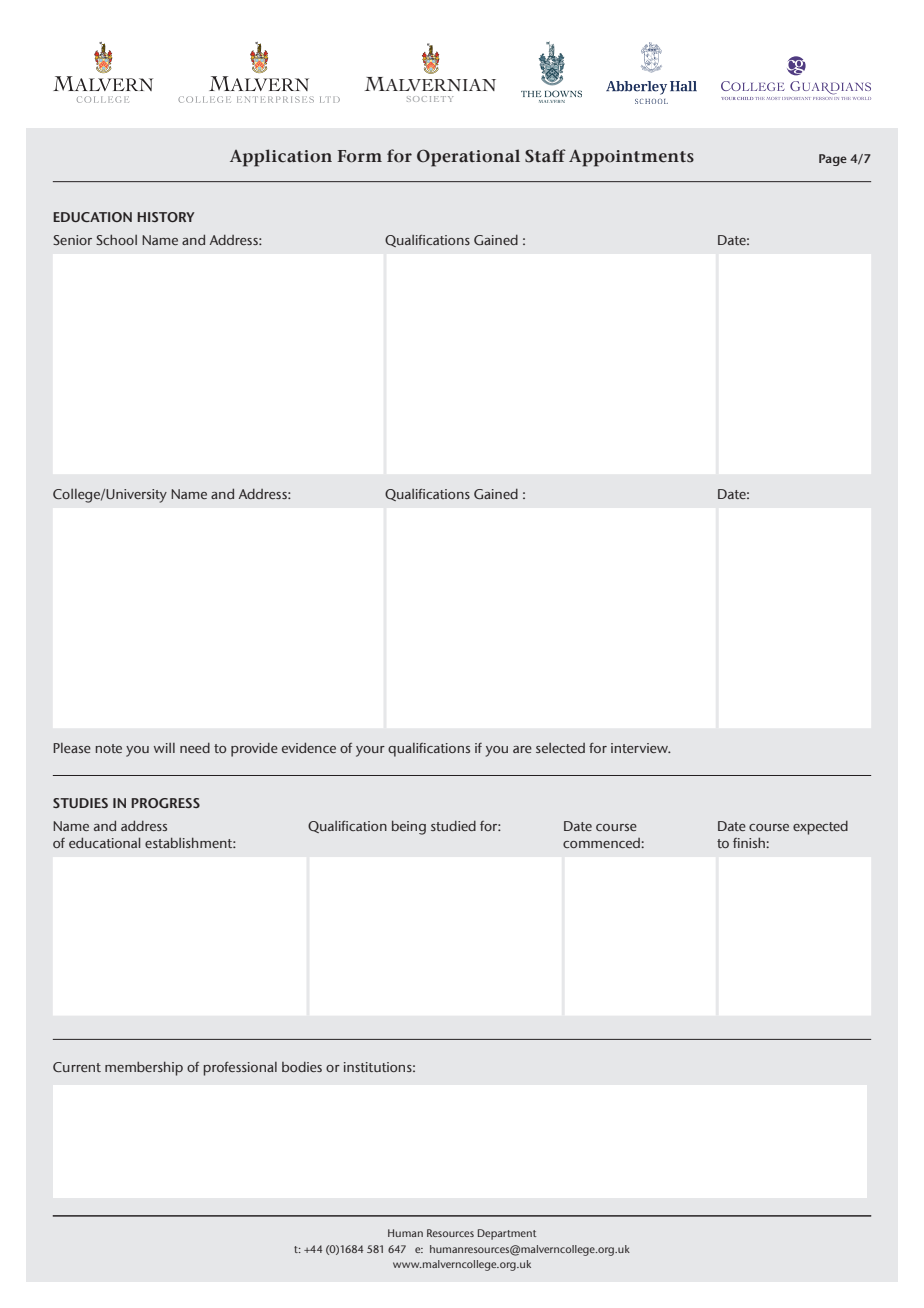  Describe the element at coordinates (507, 1234) in the screenshot. I see `Department` at that location.
